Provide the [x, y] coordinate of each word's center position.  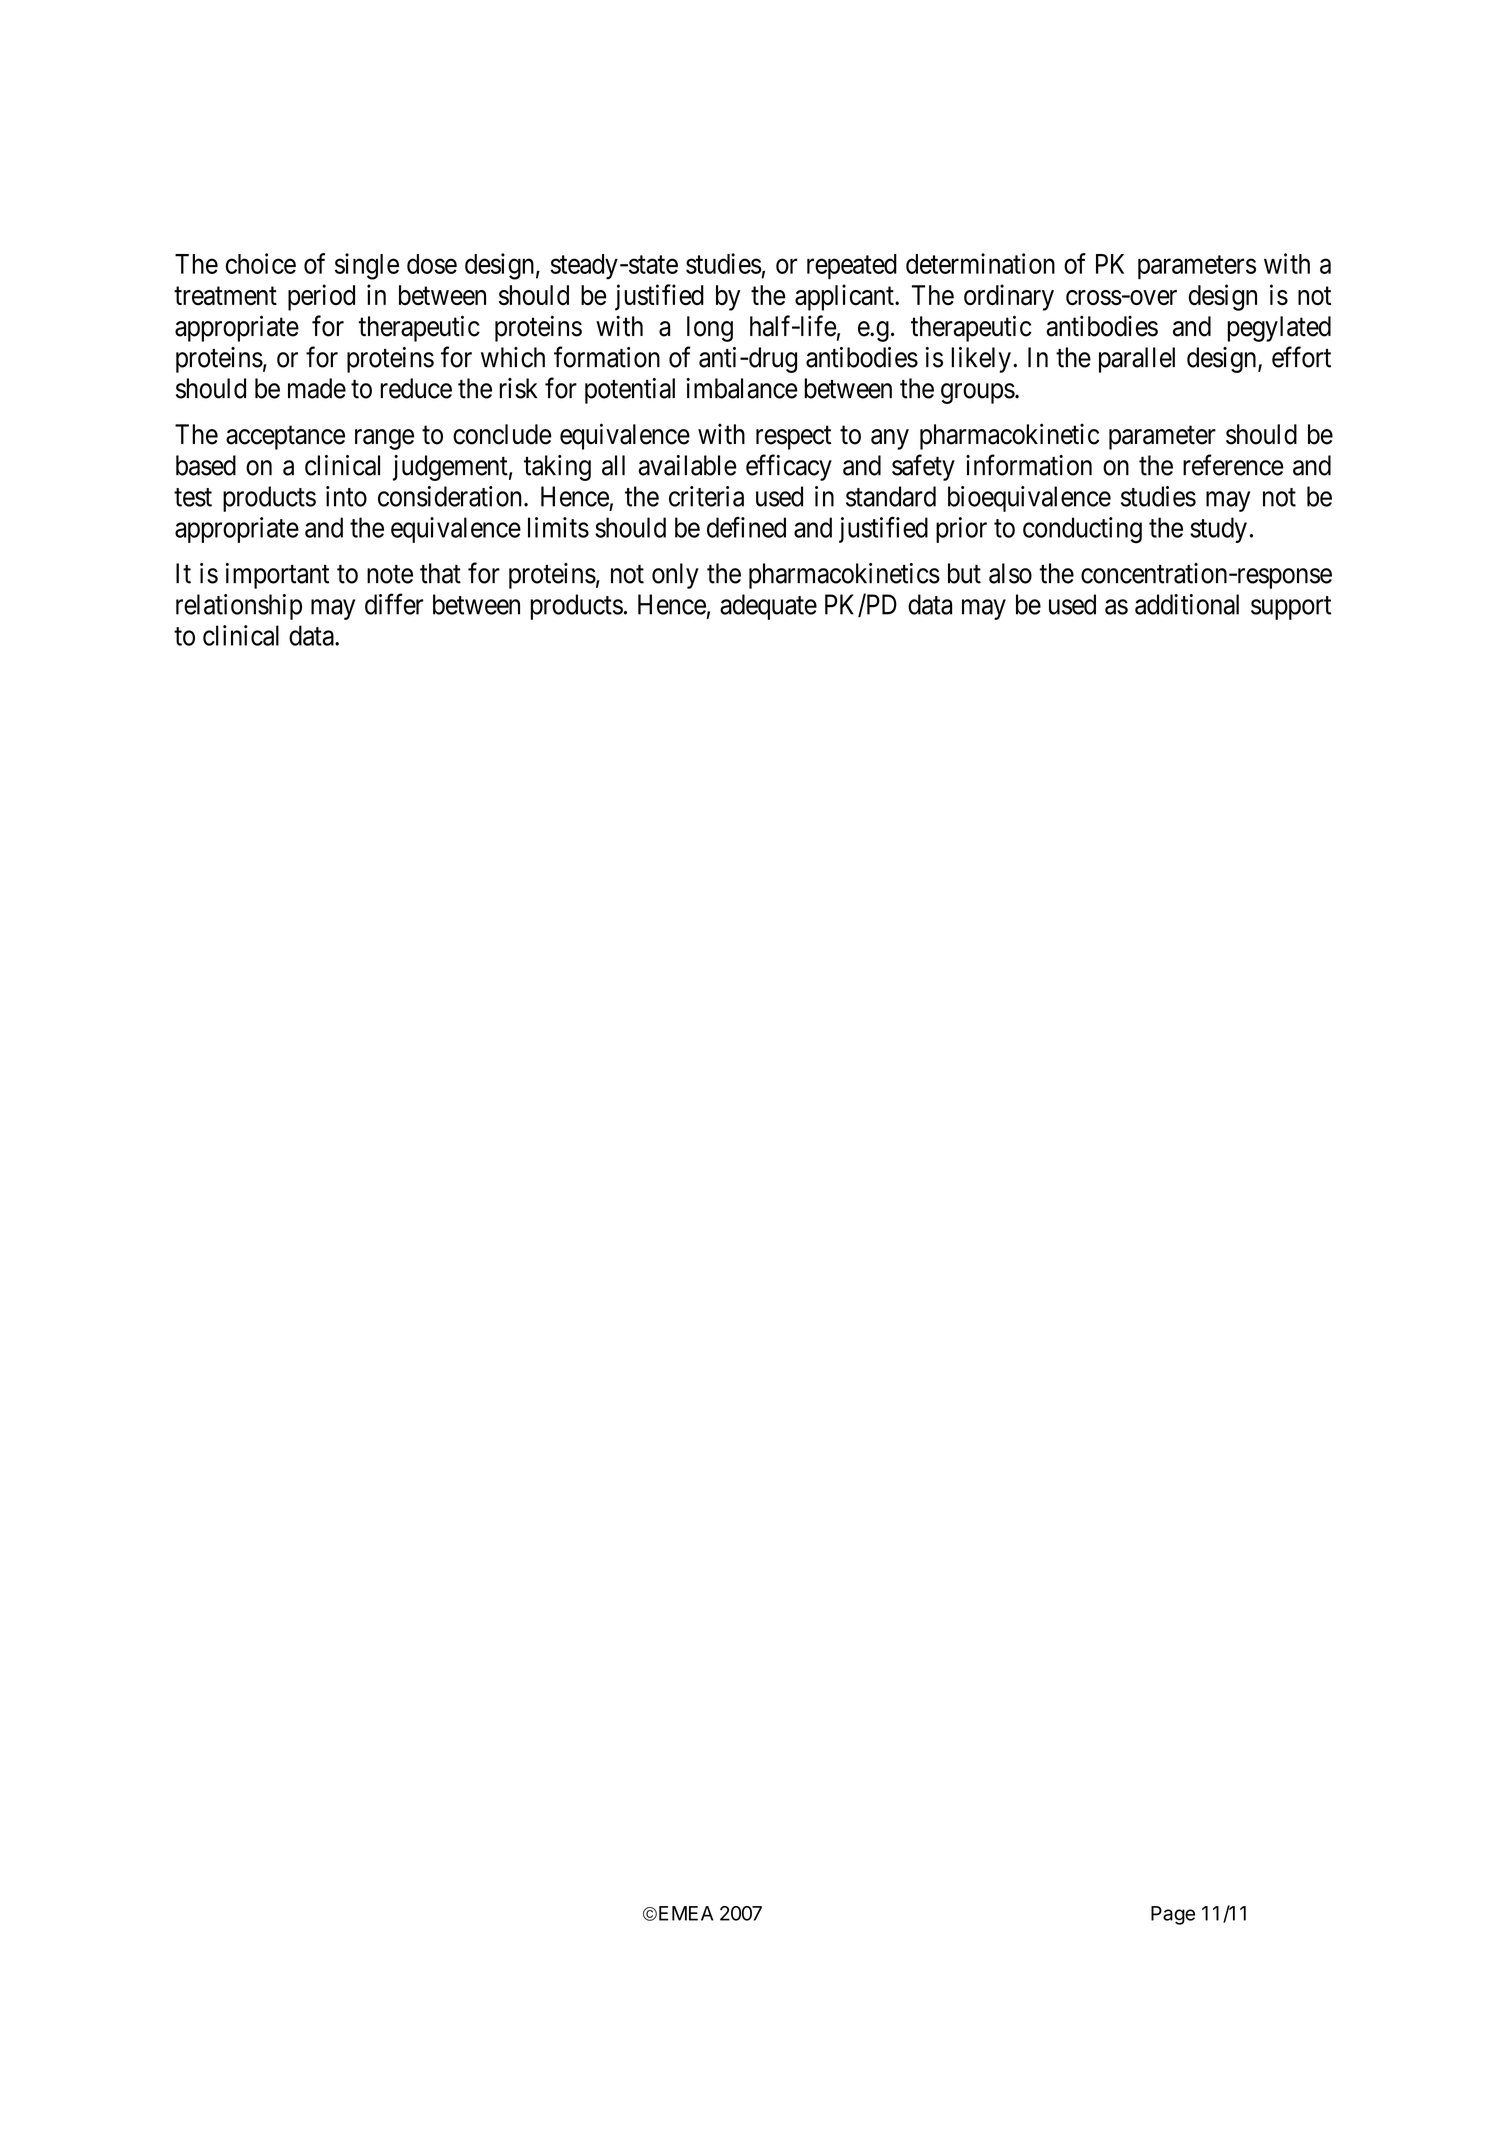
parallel [1137, 360]
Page [1173, 1915]
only [675, 576]
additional [1187, 604]
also [1010, 573]
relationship [239, 607]
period [321, 297]
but [964, 573]
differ [394, 604]
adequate [768, 607]
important [277, 576]
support [1291, 608]
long [710, 329]
